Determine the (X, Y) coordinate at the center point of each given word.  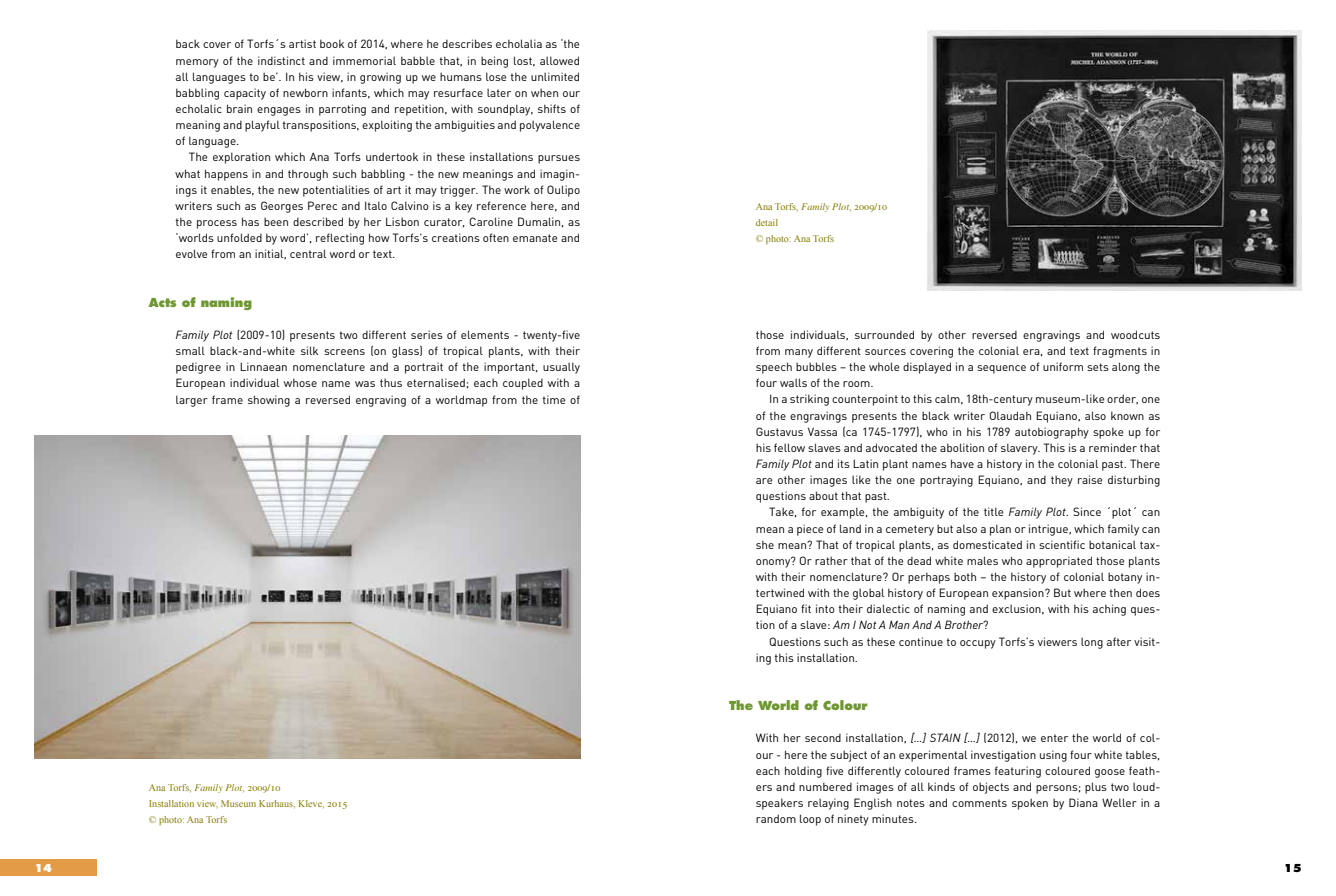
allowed (559, 60)
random (776, 818)
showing (269, 401)
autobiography (1052, 433)
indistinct (281, 60)
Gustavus (779, 431)
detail (767, 222)
